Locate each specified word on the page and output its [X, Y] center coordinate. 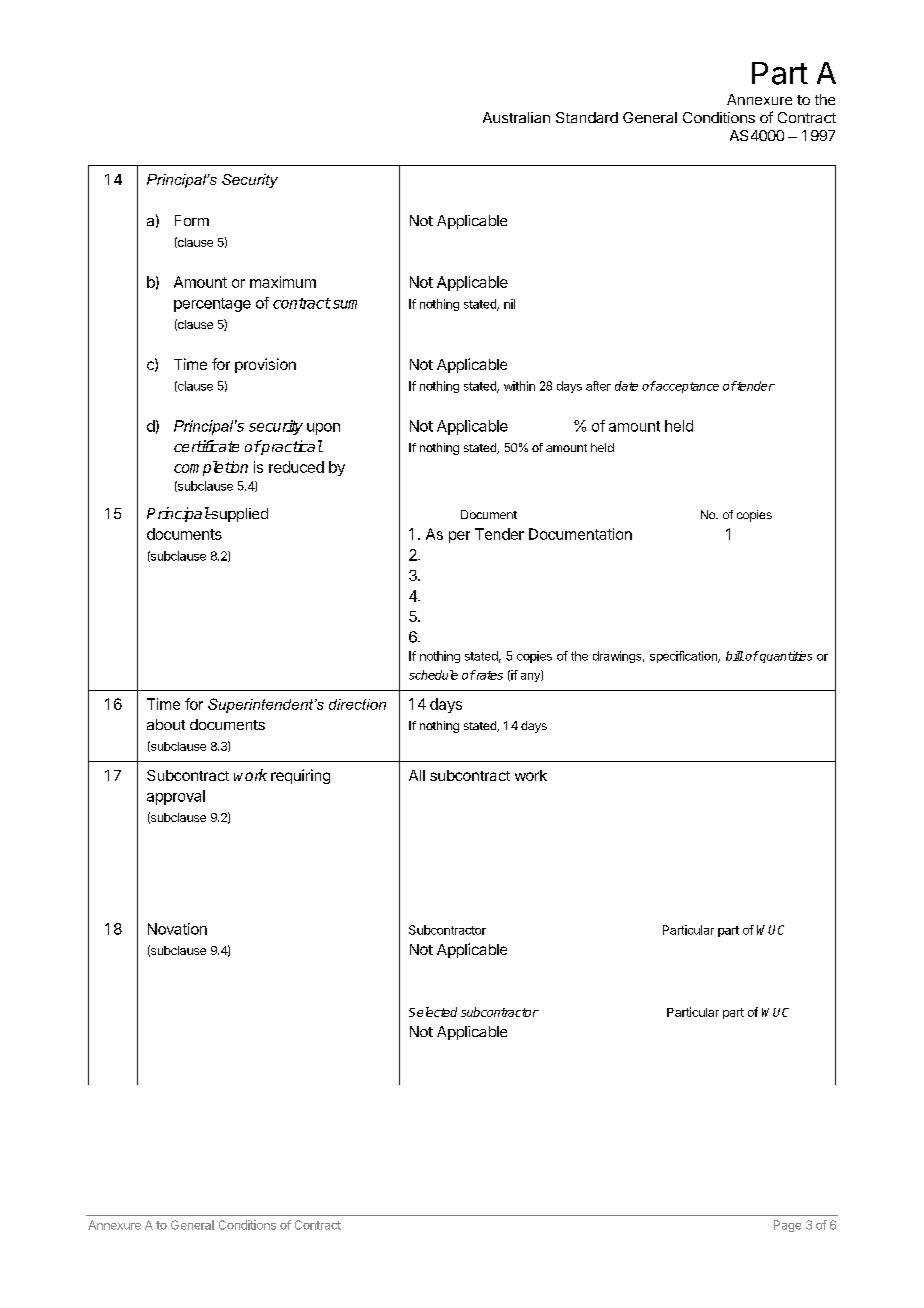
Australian [516, 117]
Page [787, 1226]
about [166, 724]
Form [192, 220]
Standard [587, 117]
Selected [433, 1012]
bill [735, 656]
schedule [433, 675]
